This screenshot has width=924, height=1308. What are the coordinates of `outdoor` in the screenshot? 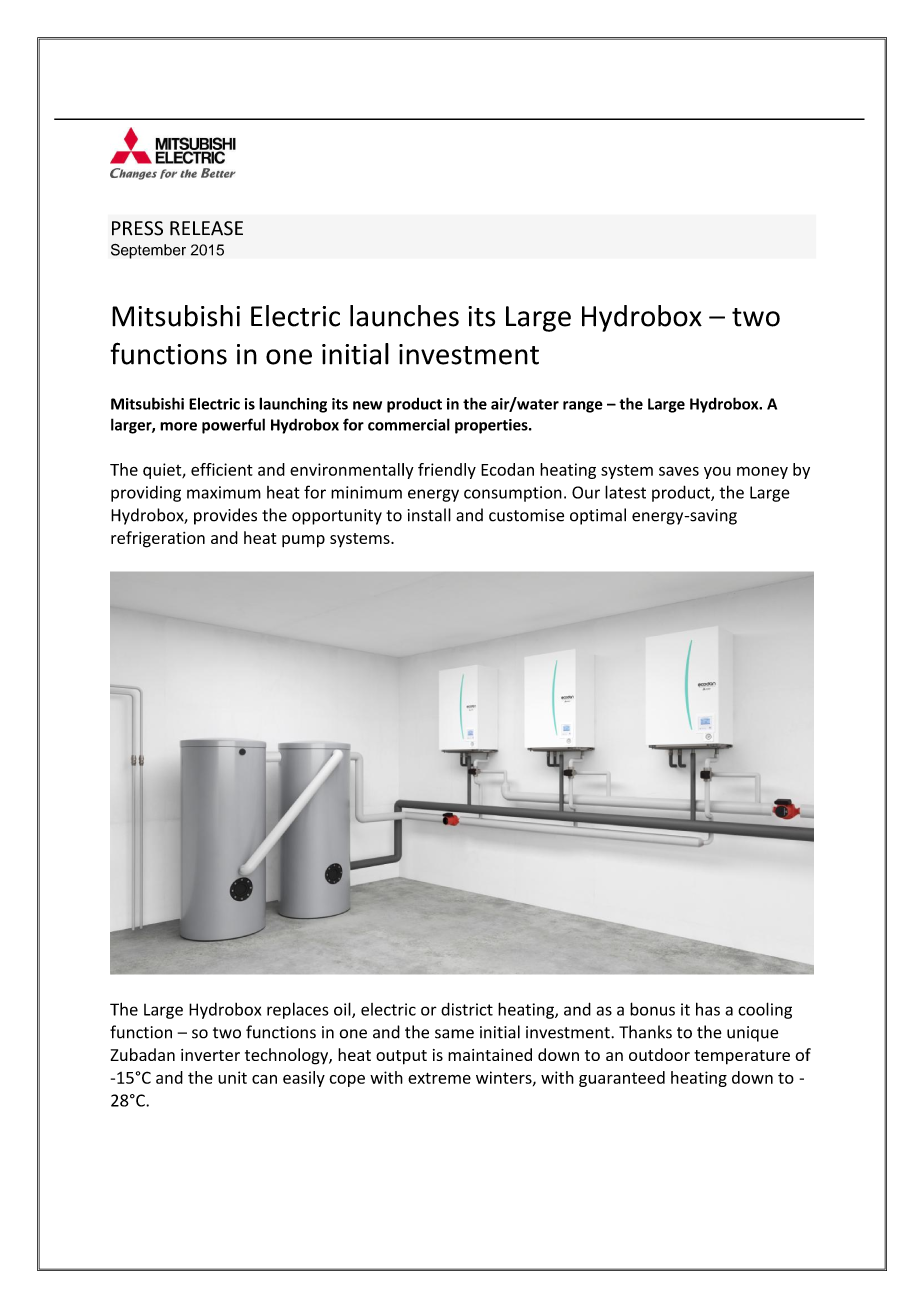 It's located at (659, 1054).
